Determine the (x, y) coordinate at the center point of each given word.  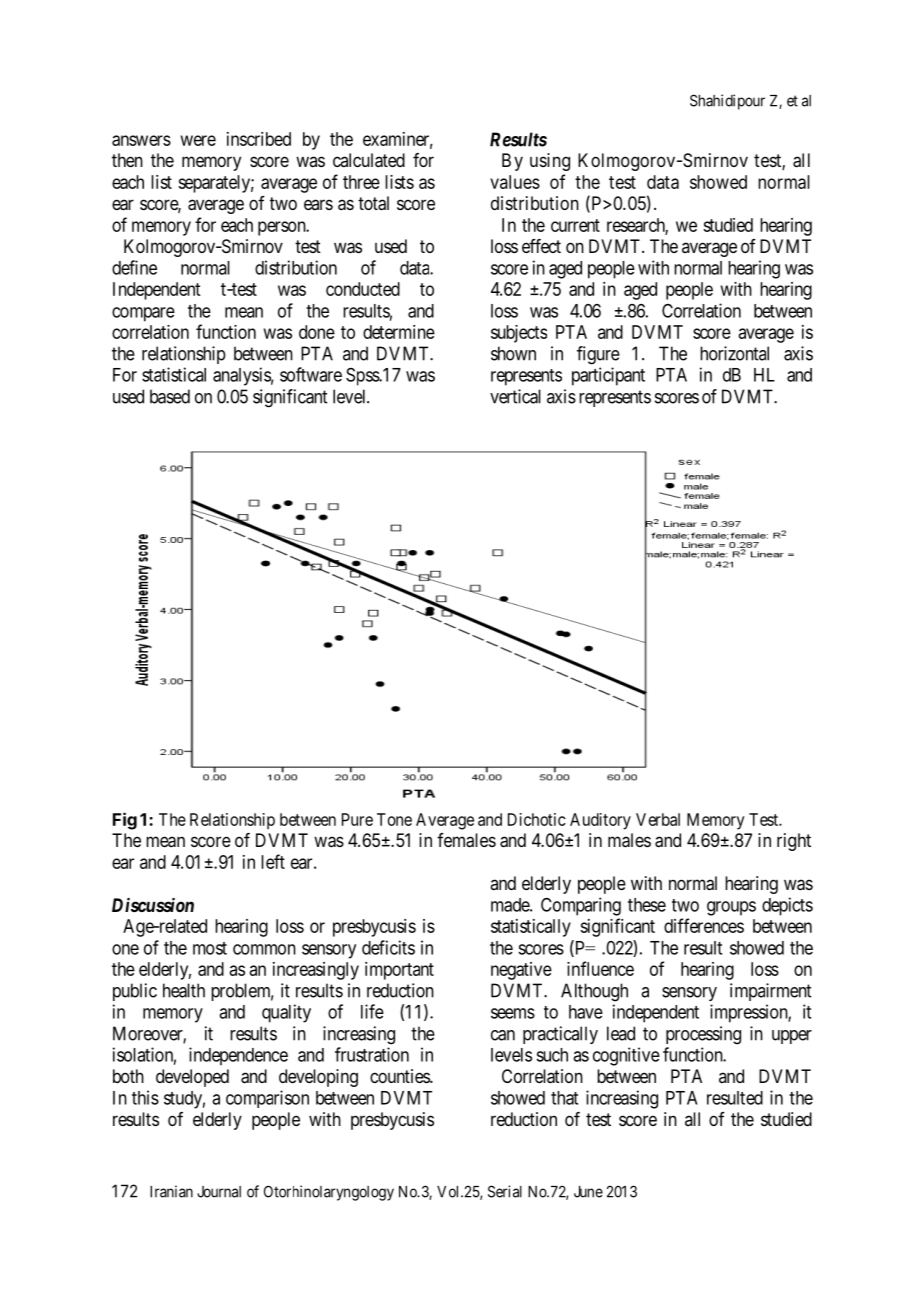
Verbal (658, 819)
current (575, 225)
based (170, 396)
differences (704, 925)
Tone (394, 819)
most (210, 948)
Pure (357, 819)
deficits (388, 947)
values (515, 182)
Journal (219, 1192)
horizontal (734, 353)
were (198, 140)
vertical (515, 396)
